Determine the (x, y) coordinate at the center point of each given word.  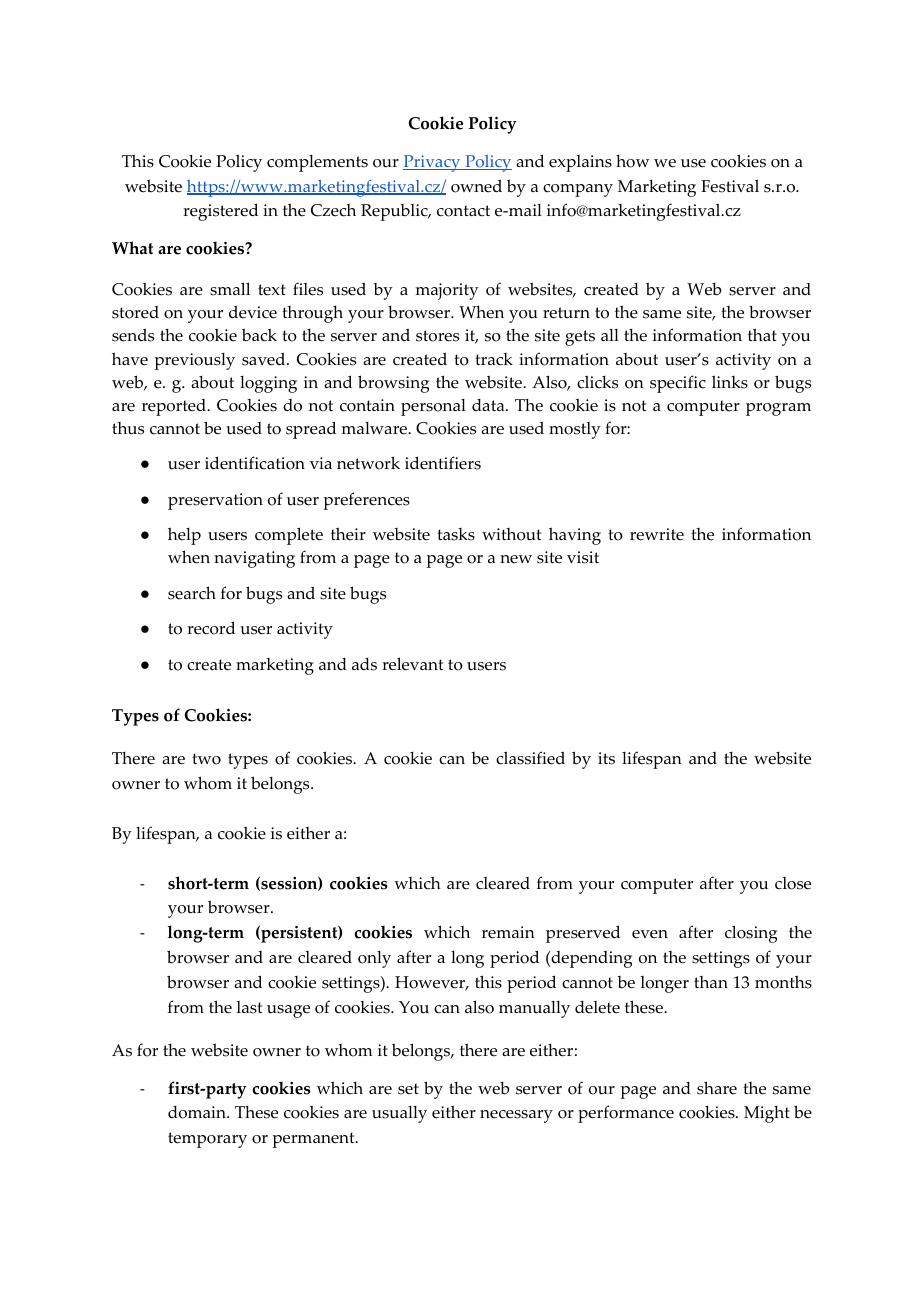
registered (220, 212)
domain (198, 1112)
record (211, 628)
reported (175, 407)
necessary (516, 1116)
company (578, 190)
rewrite (657, 534)
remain (508, 932)
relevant (412, 664)
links (730, 382)
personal (433, 407)
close (793, 883)
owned (476, 186)
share (717, 1088)
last (249, 1007)
